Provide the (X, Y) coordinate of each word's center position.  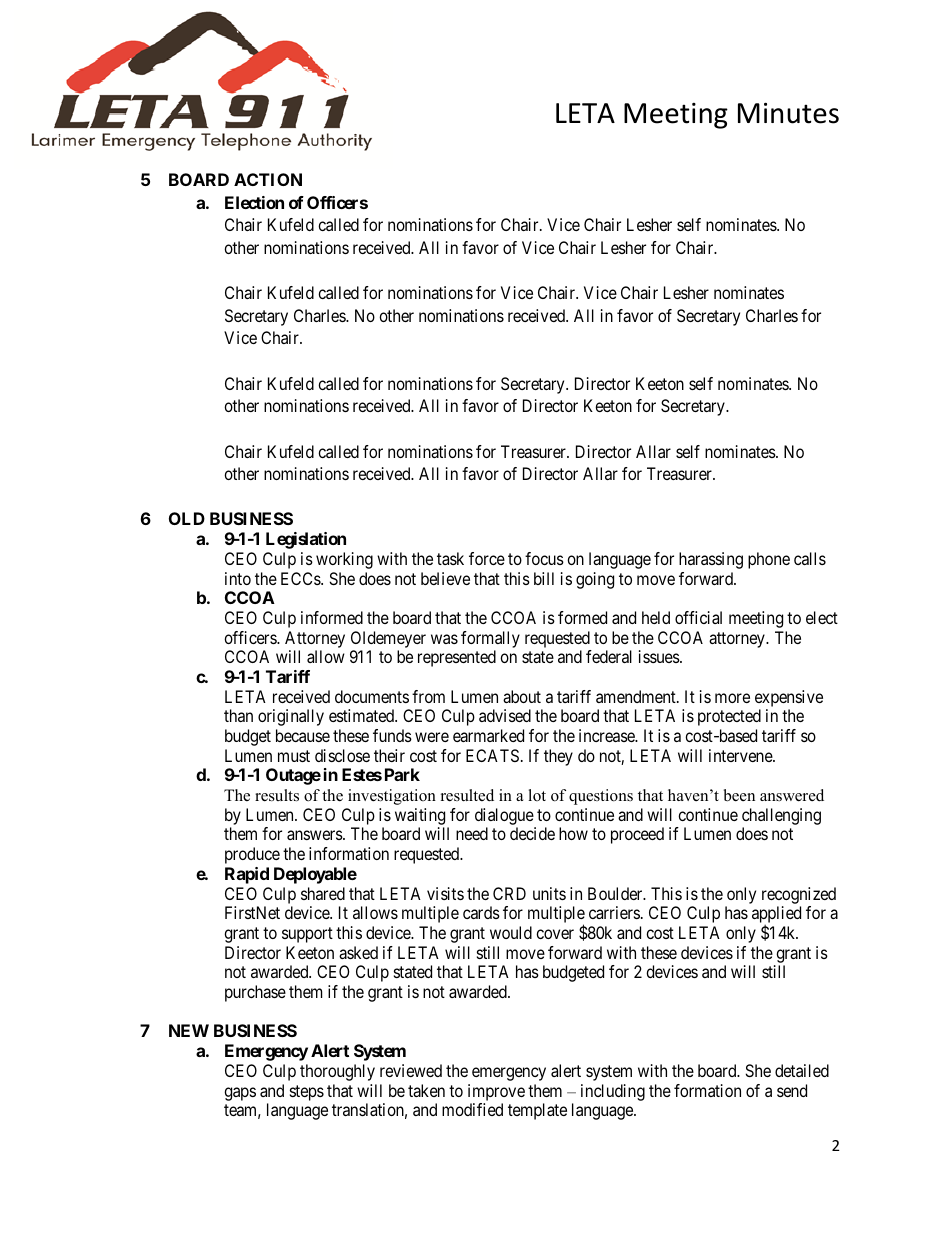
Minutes (788, 113)
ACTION (268, 179)
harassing (711, 560)
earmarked (488, 735)
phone (769, 560)
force (487, 558)
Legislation (306, 540)
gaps (240, 1094)
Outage (293, 776)
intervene (741, 755)
